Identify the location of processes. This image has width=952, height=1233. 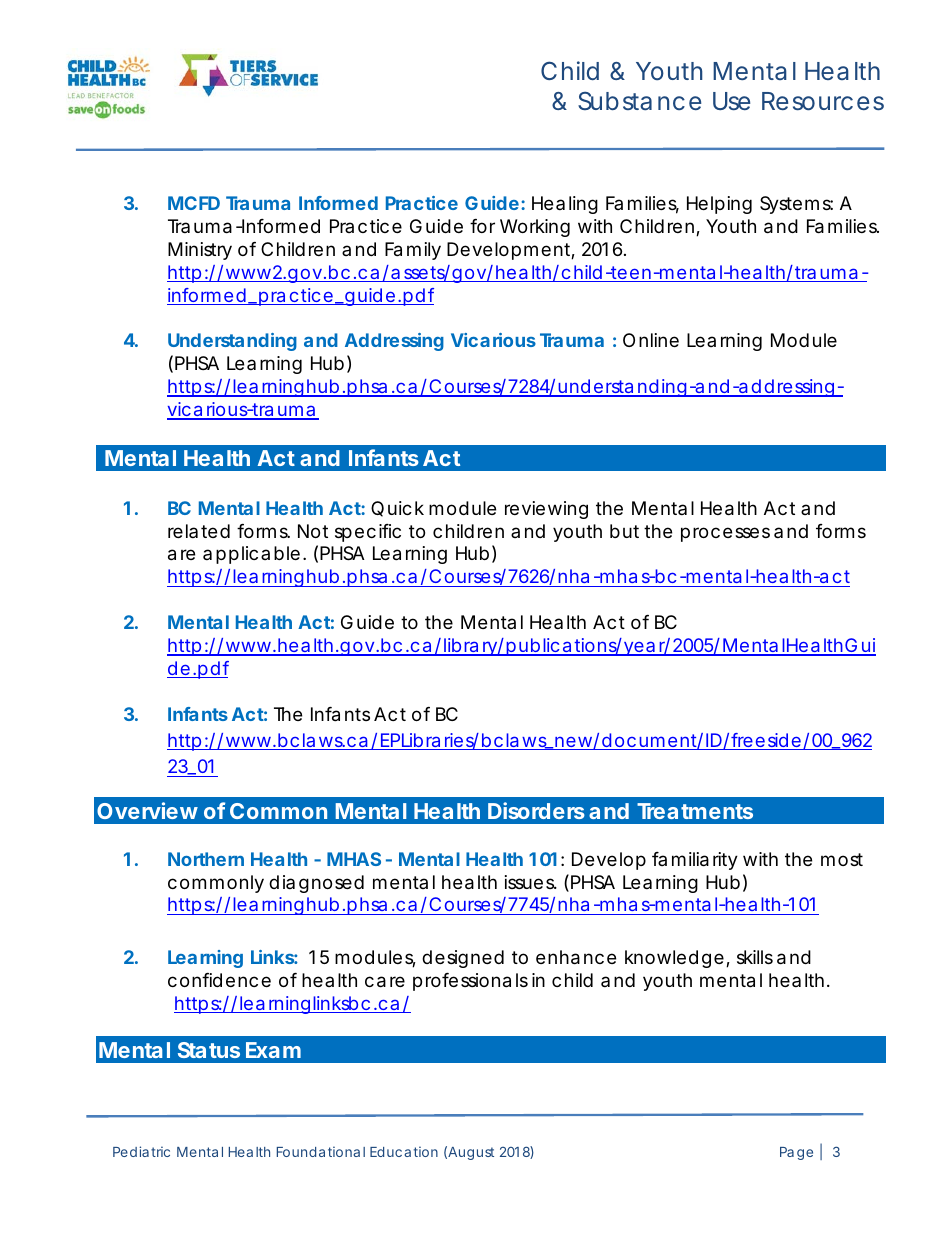
(725, 534).
